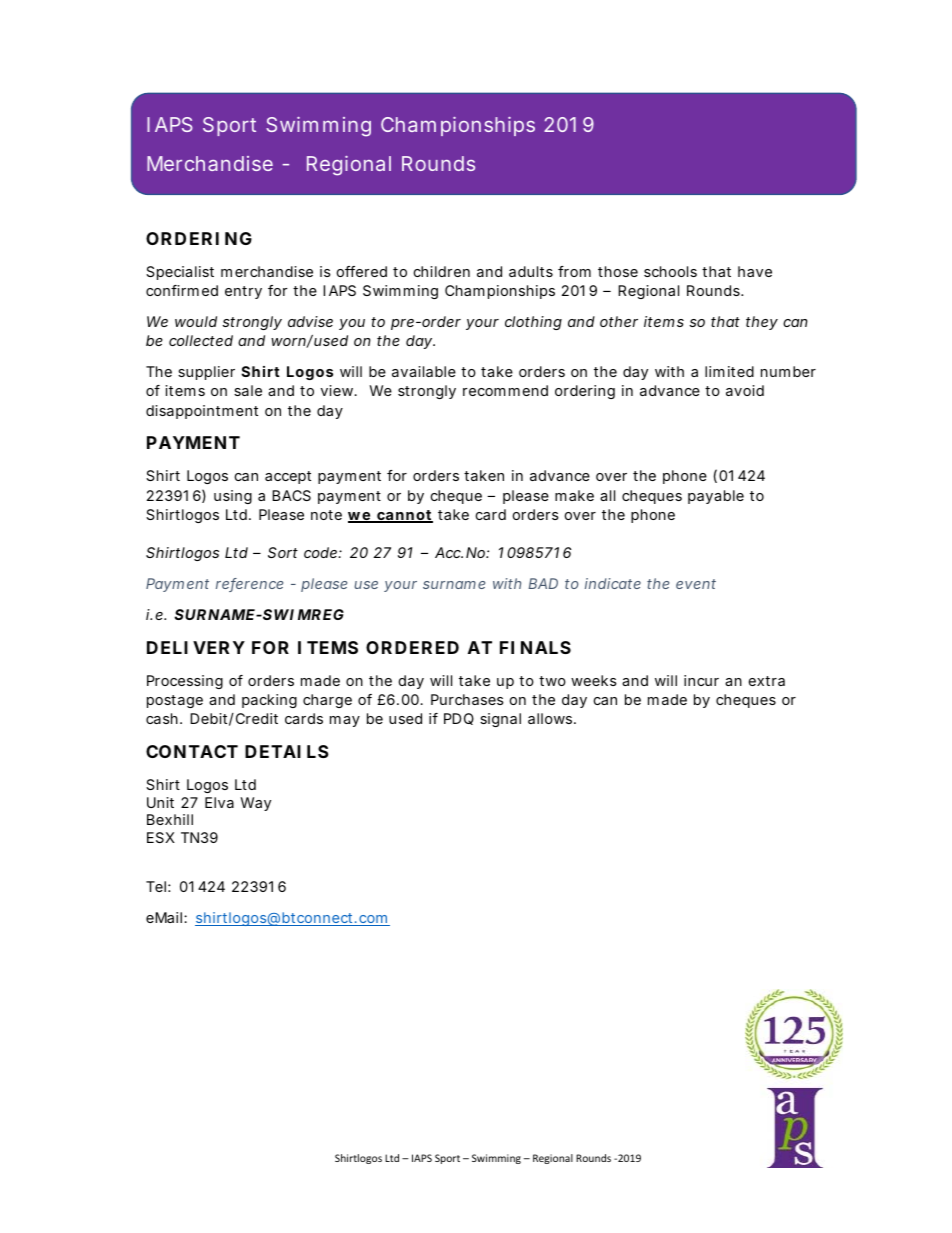 The width and height of the page is (952, 1233). Describe the element at coordinates (442, 271) in the page. I see `children` at that location.
